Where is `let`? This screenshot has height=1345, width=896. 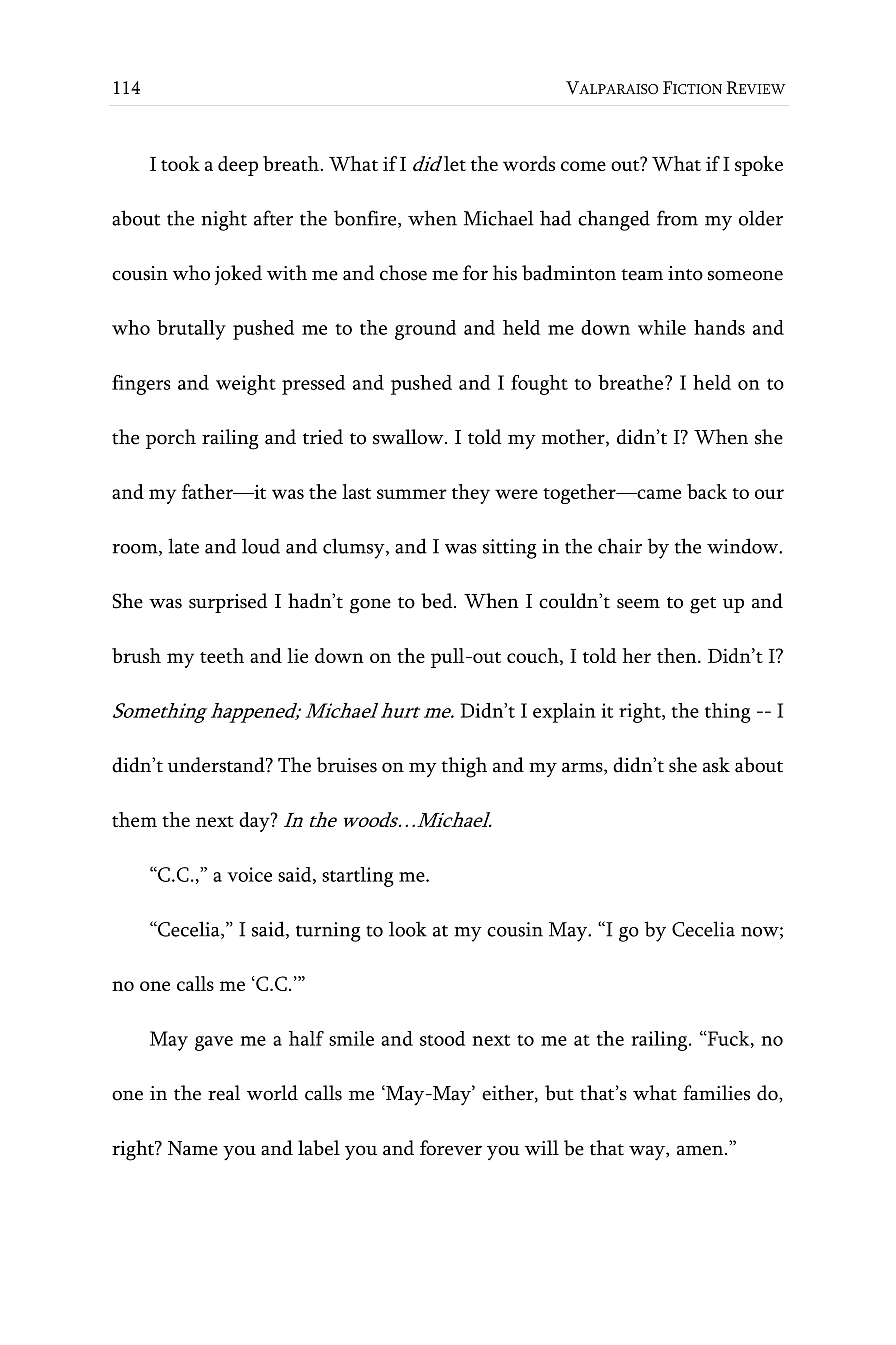 let is located at coordinates (455, 163).
